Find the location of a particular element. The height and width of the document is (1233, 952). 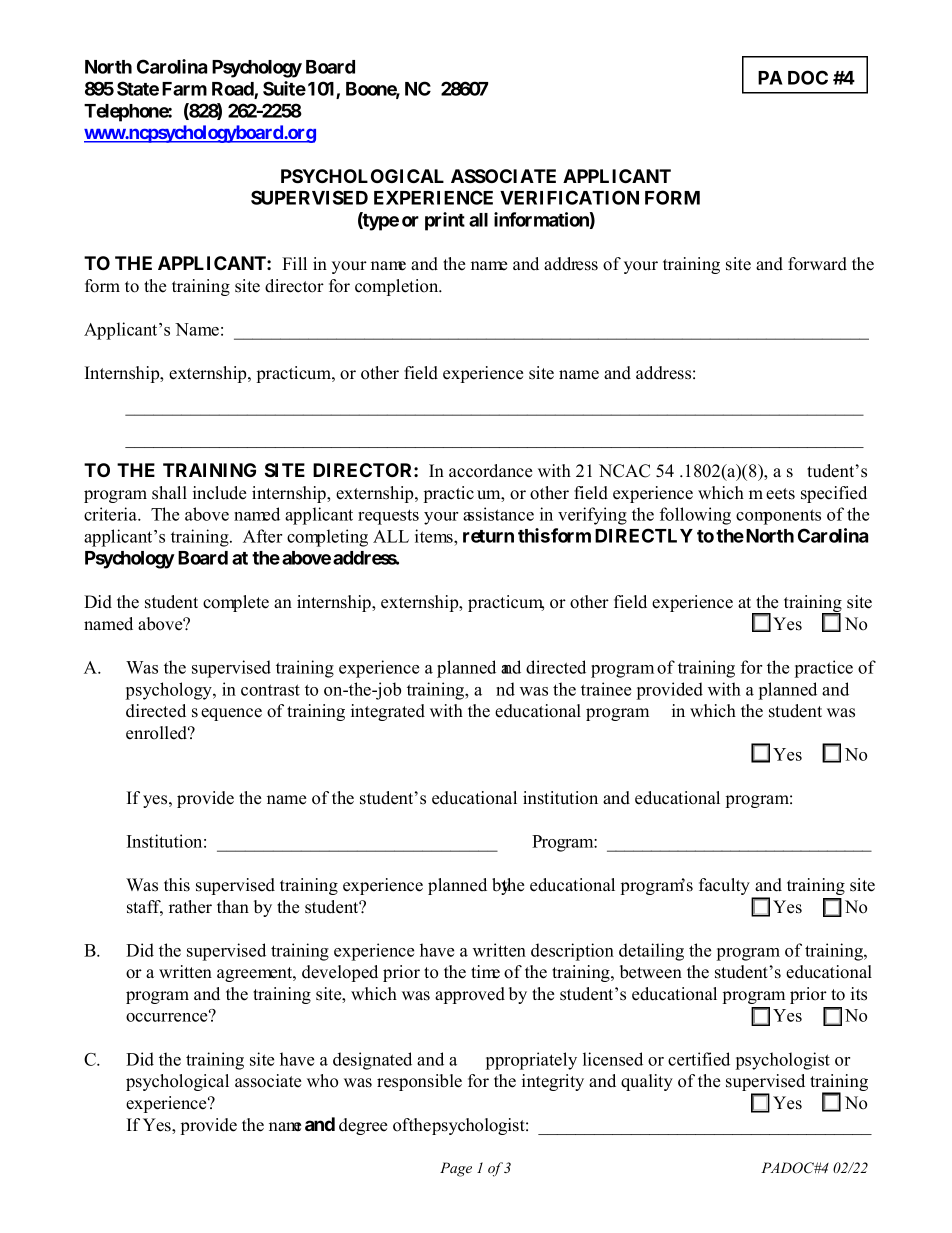

accordance is located at coordinates (490, 471).
